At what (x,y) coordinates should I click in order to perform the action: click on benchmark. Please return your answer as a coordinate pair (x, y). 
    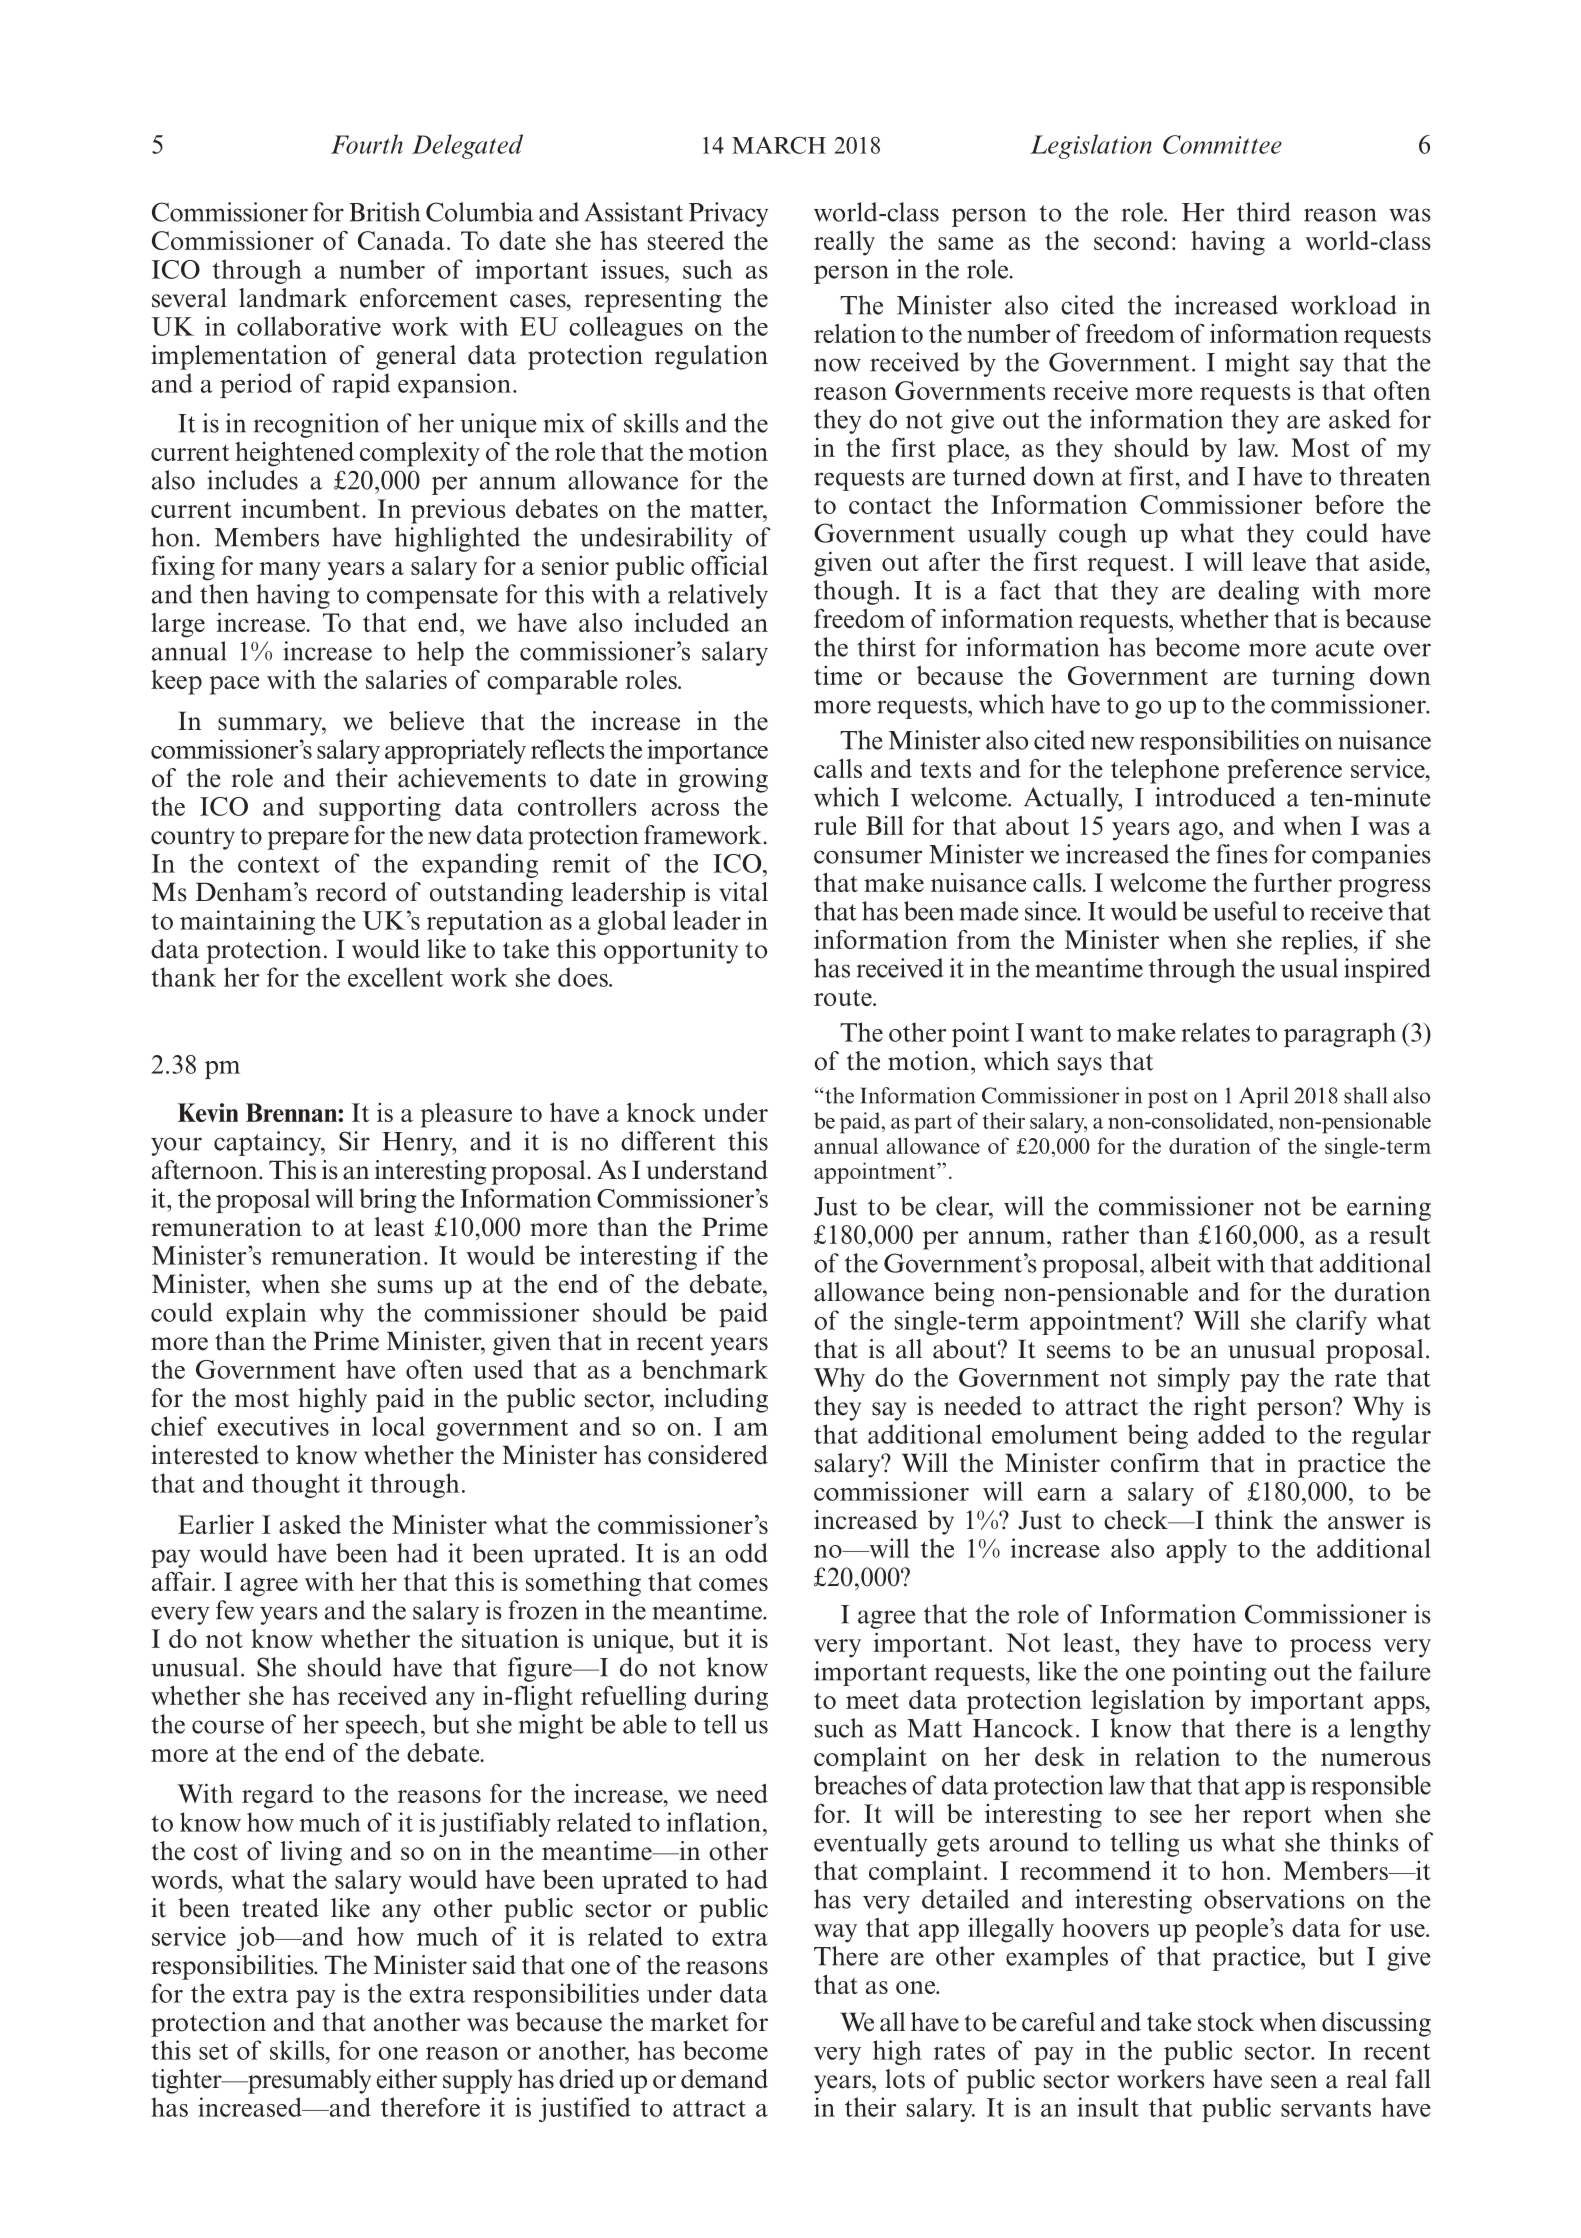
    Looking at the image, I should click on (705, 1369).
